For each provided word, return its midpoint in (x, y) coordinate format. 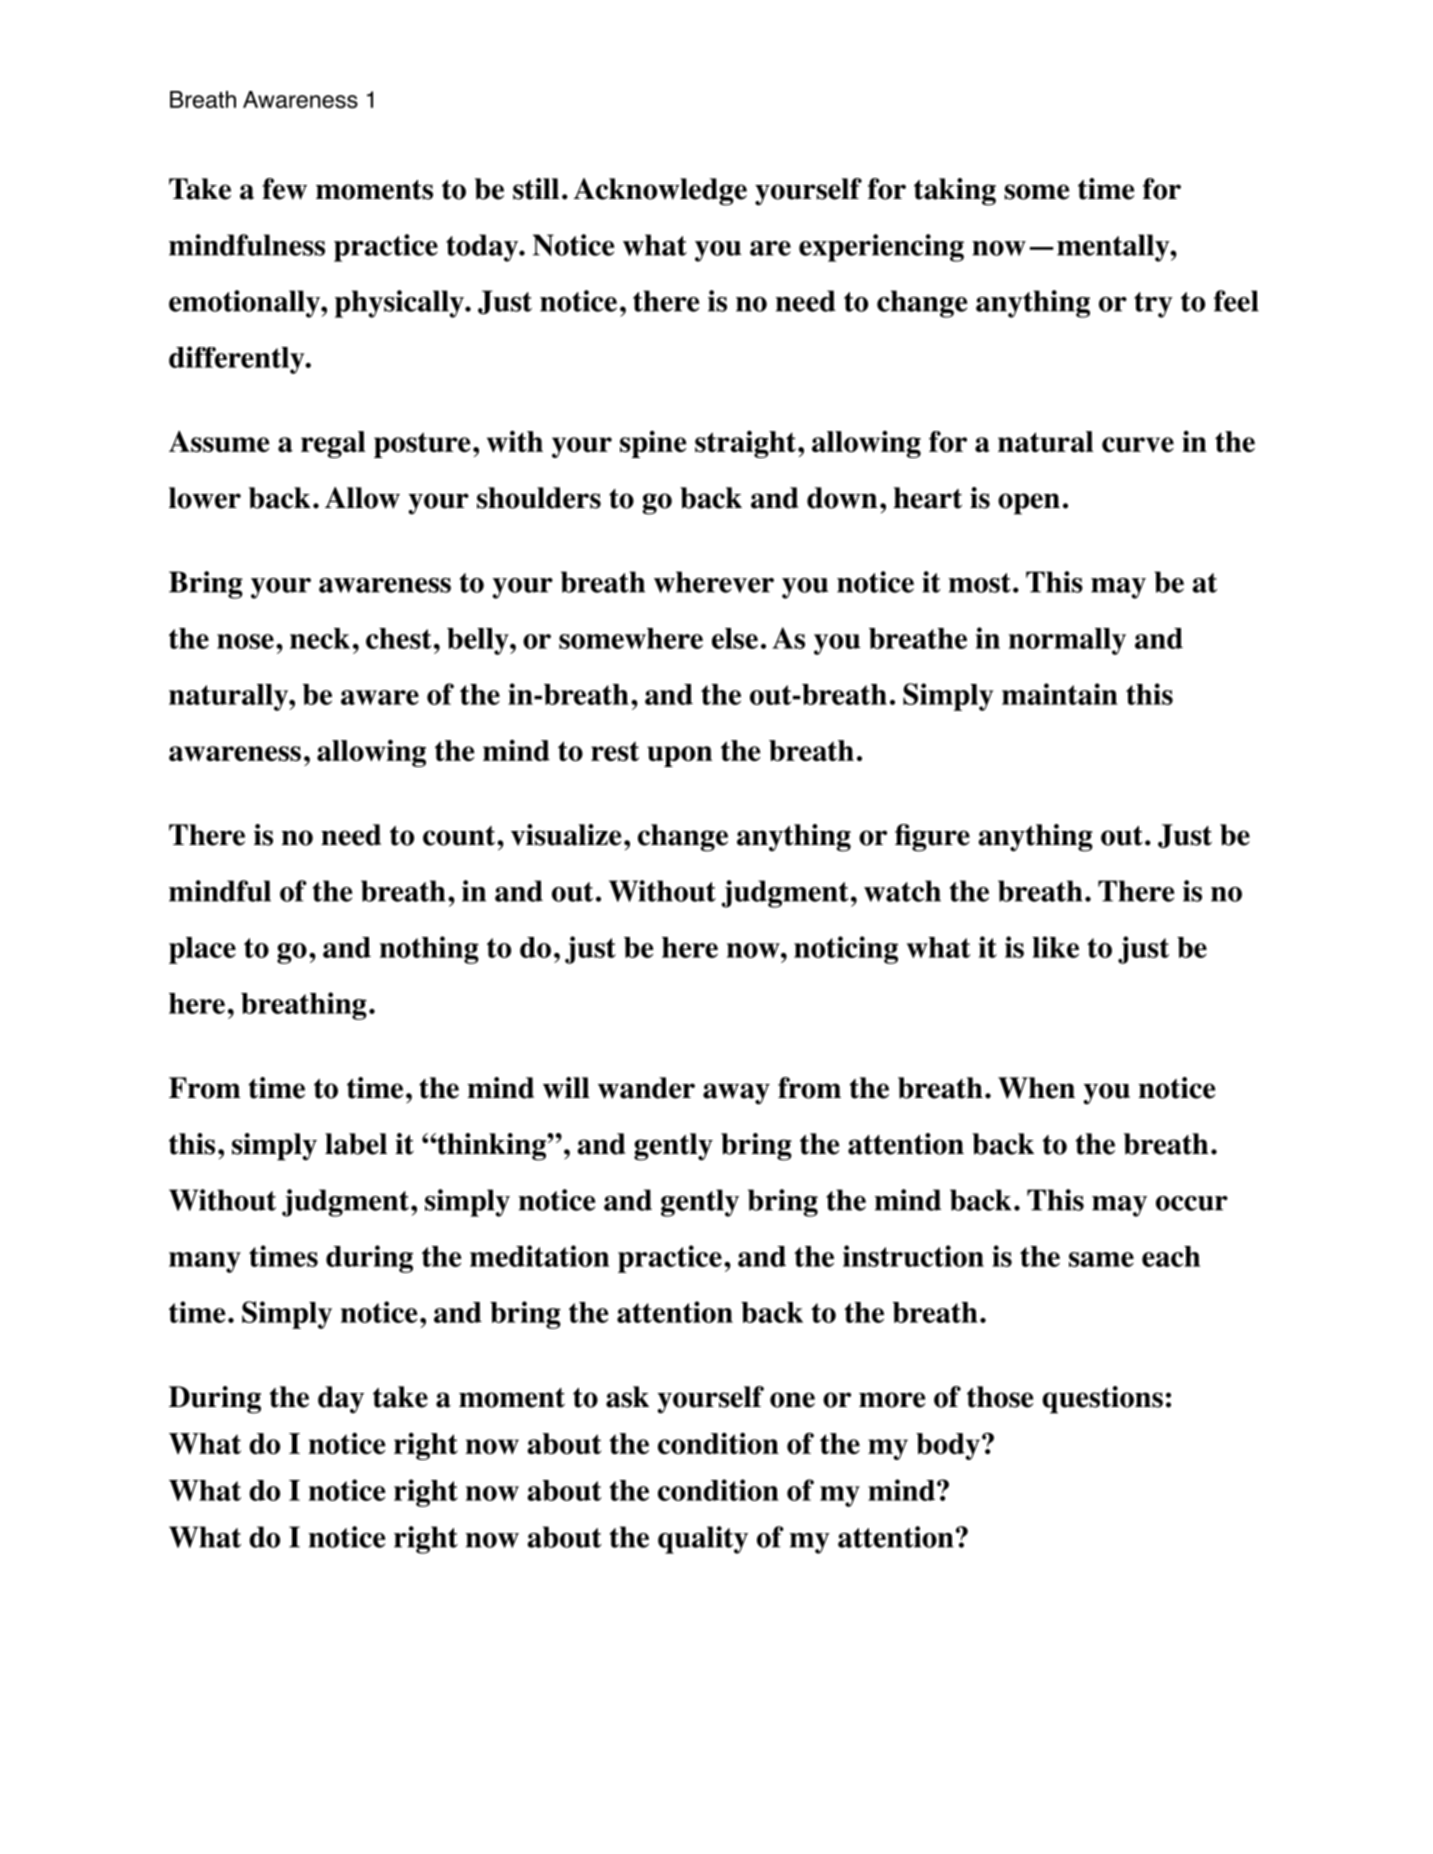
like (1056, 947)
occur (1192, 1203)
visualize (566, 835)
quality (703, 1540)
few (284, 189)
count (460, 836)
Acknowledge (660, 192)
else (735, 638)
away (736, 1094)
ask (627, 1397)
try (1153, 305)
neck (320, 638)
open (1029, 504)
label (356, 1144)
